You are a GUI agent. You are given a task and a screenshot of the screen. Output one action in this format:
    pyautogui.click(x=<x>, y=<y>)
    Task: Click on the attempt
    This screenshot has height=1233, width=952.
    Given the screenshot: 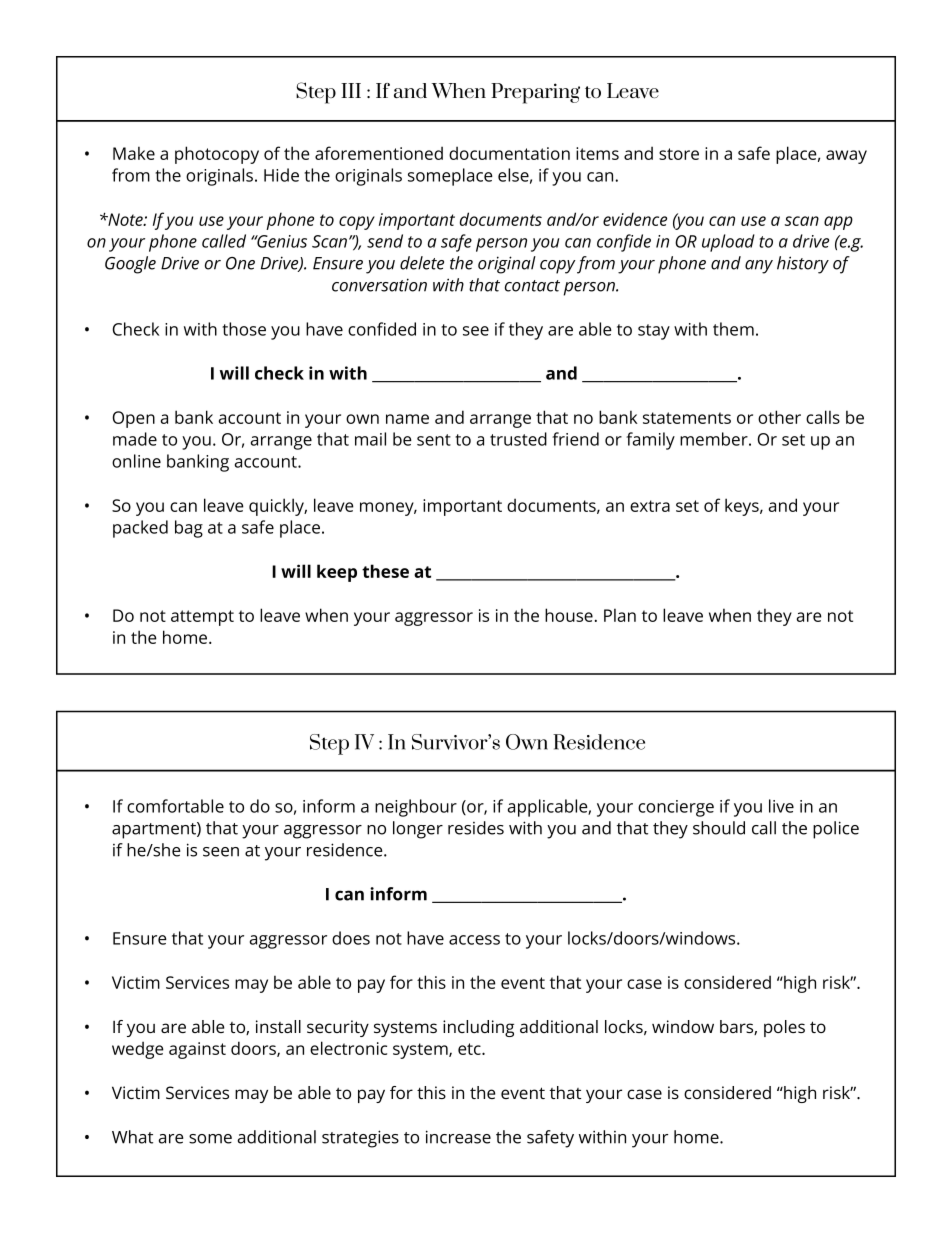 What is the action you would take?
    pyautogui.click(x=202, y=618)
